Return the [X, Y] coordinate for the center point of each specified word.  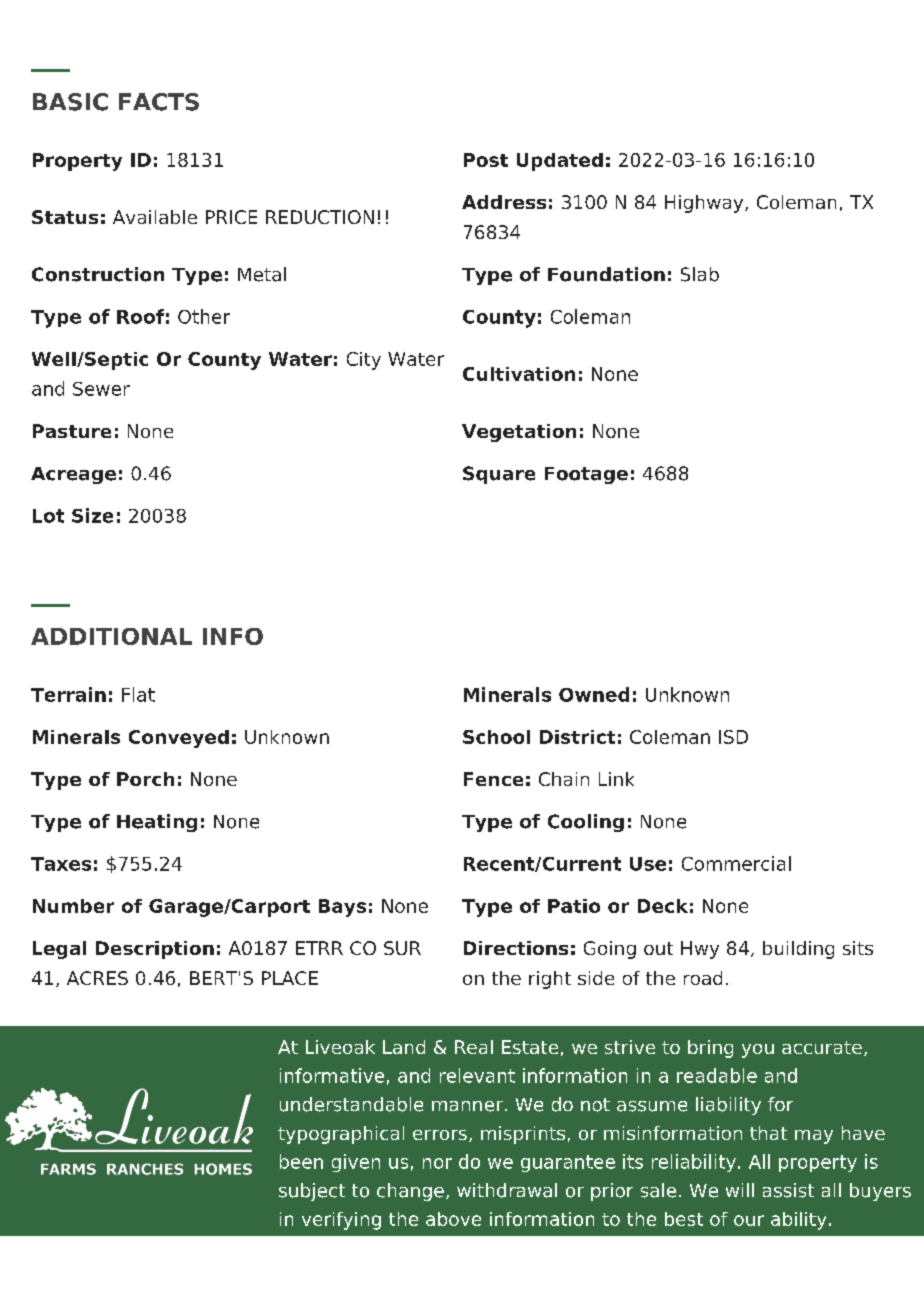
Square [499, 475]
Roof [140, 316]
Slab [700, 274]
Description [155, 950]
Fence [493, 779]
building [798, 950]
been [301, 1161]
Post [486, 160]
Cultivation [519, 374]
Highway [705, 204]
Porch [145, 779]
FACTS [159, 102]
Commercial [736, 863]
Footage [586, 475]
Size [92, 515]
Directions [516, 948]
